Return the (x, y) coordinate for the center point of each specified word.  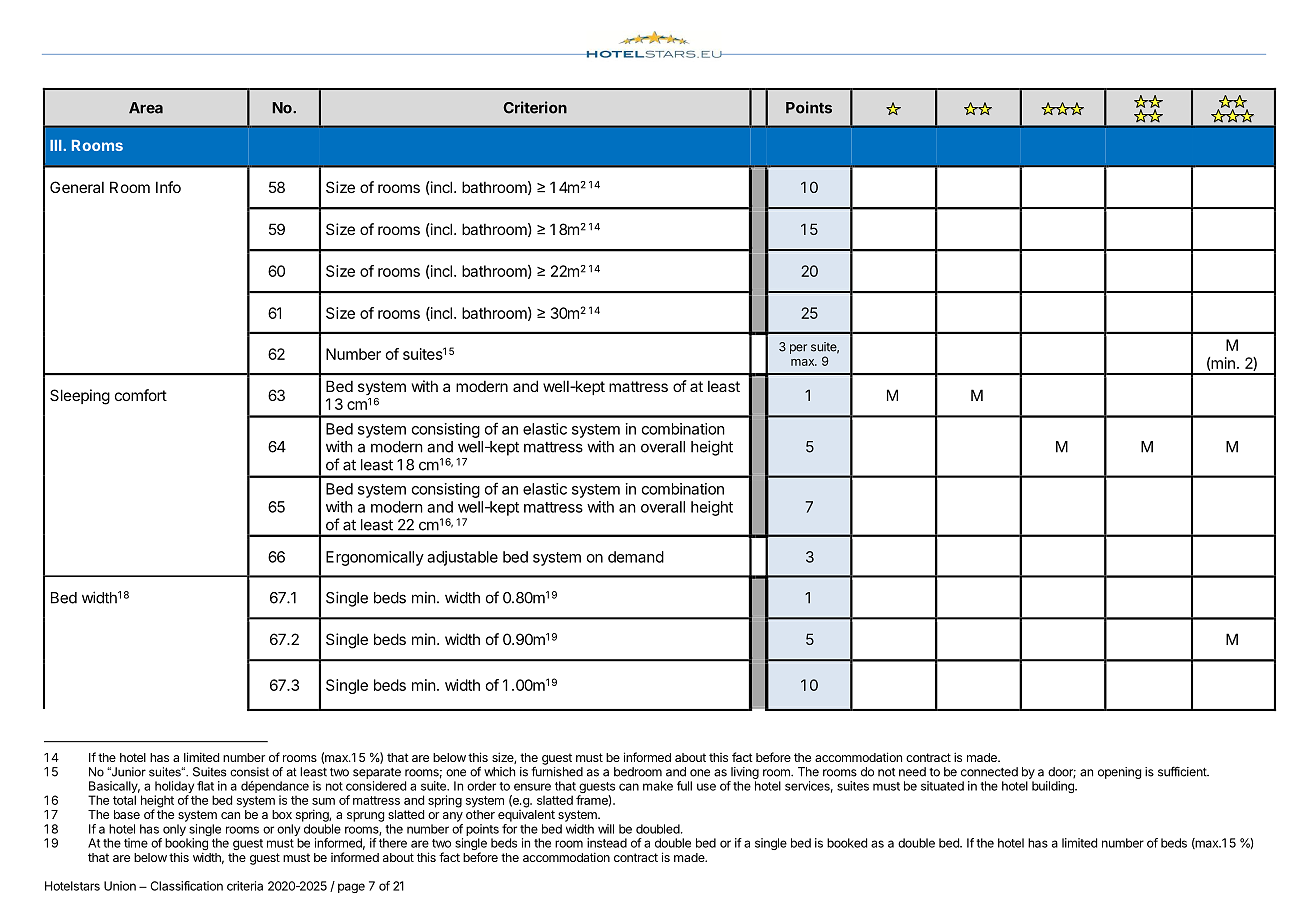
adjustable (462, 558)
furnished (557, 772)
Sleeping (80, 397)
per (798, 349)
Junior (127, 772)
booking (186, 845)
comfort (141, 395)
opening (1119, 773)
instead (607, 843)
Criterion (535, 107)
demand (636, 557)
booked (847, 843)
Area (146, 108)
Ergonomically (375, 558)
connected (989, 772)
